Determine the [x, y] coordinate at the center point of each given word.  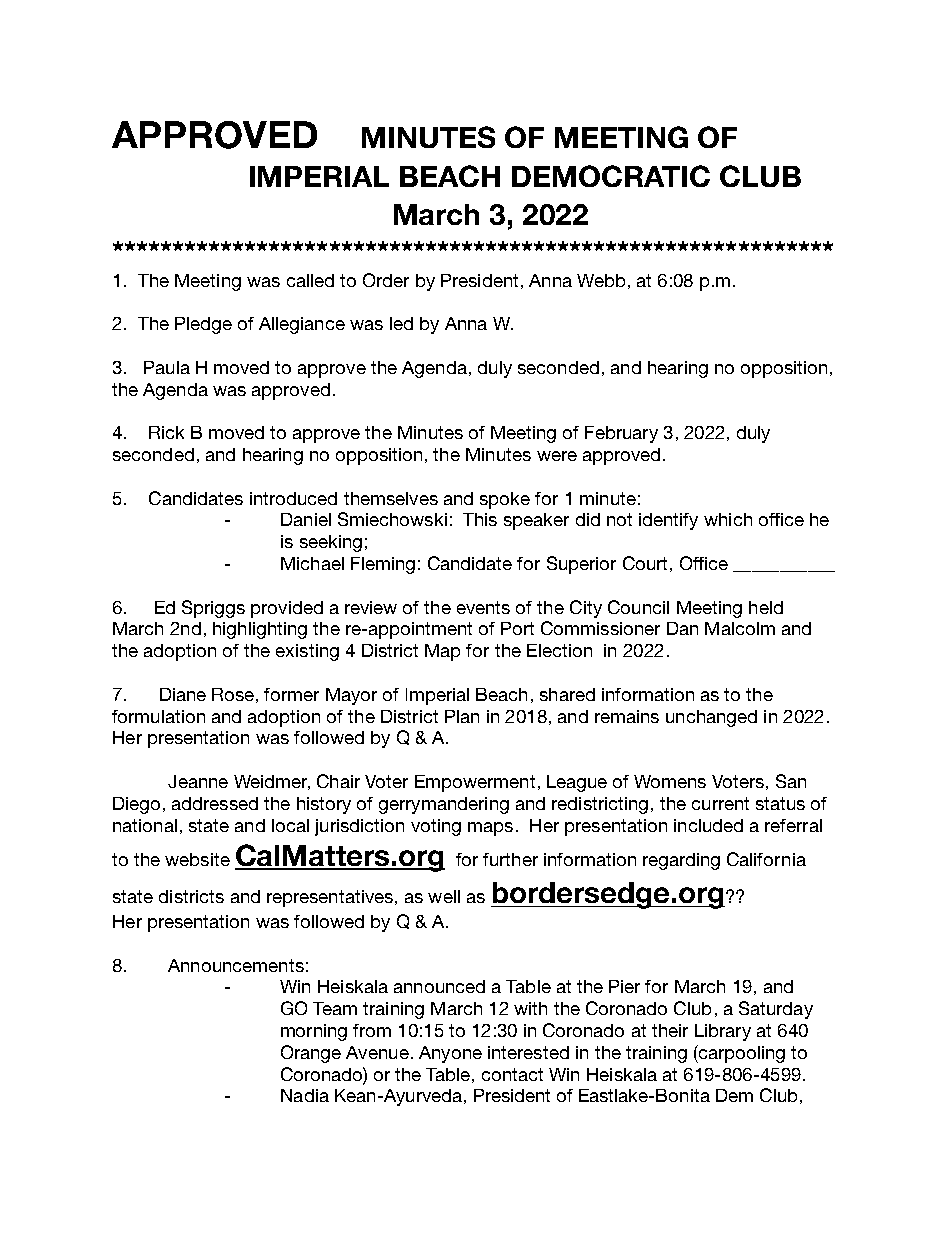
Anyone [450, 1054]
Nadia [305, 1095]
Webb [601, 280]
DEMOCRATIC [611, 176]
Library [723, 1032]
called [310, 280]
